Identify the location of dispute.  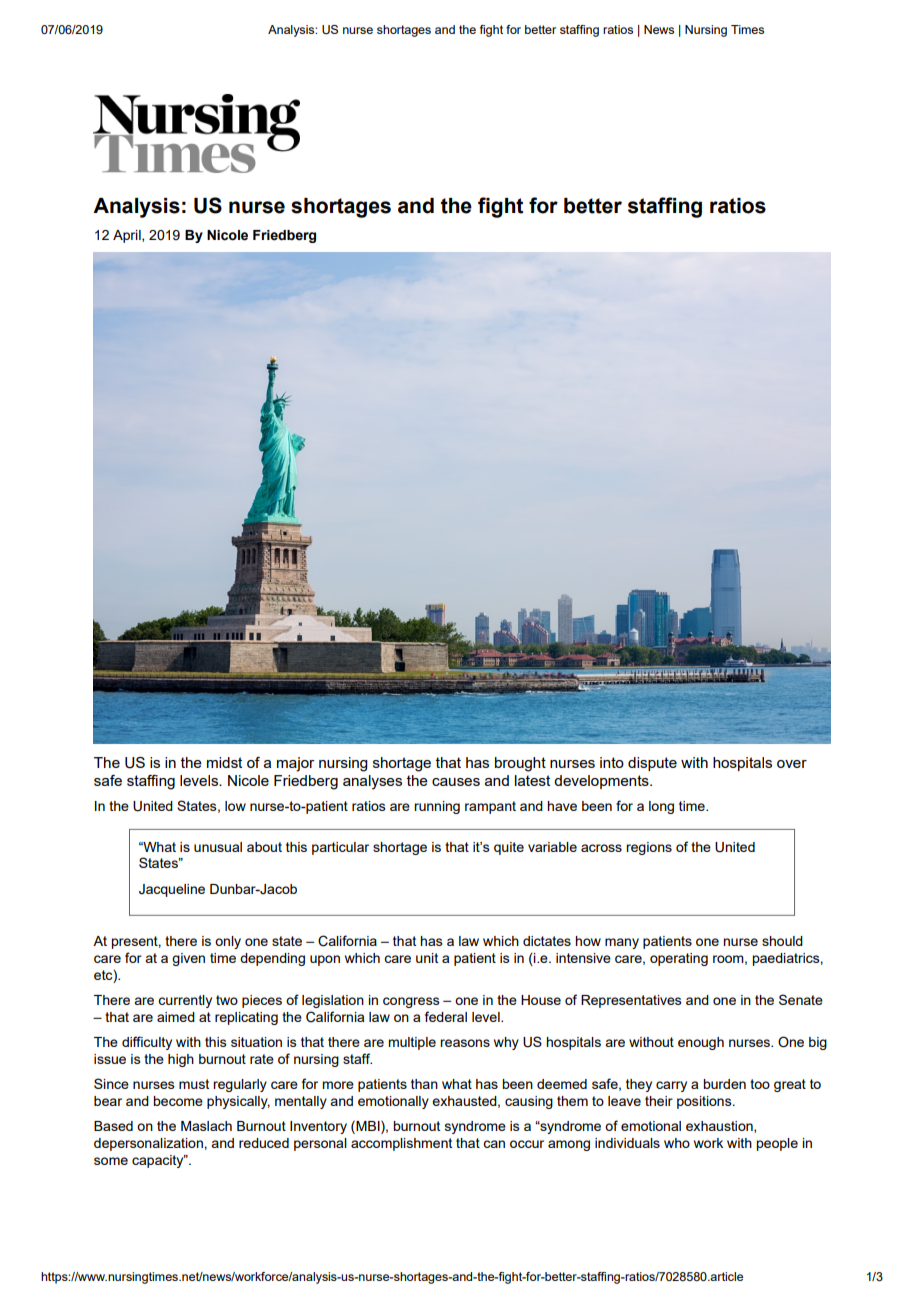
(652, 764).
